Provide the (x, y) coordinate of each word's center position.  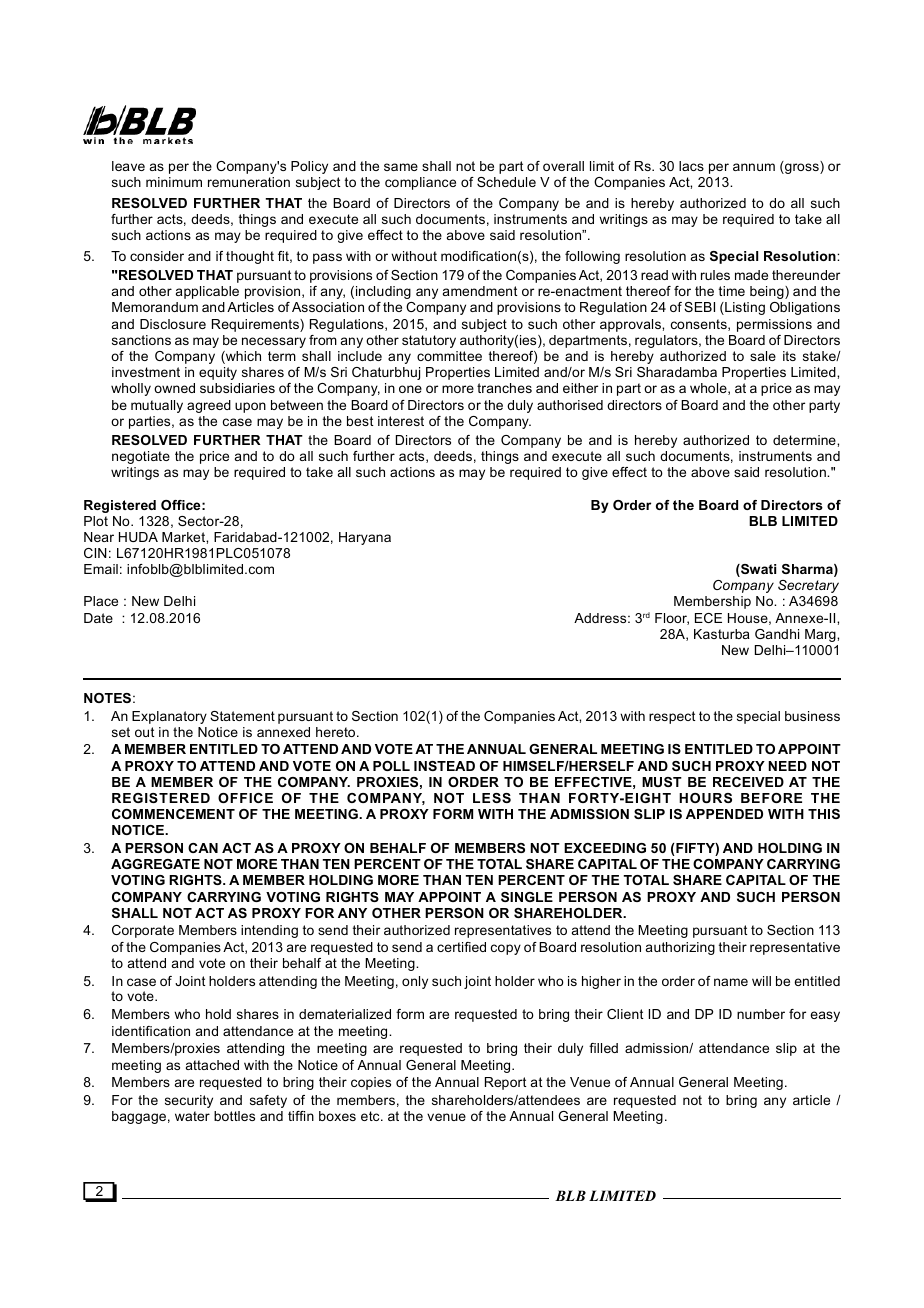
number (761, 1014)
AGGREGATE (155, 864)
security (189, 1101)
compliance (420, 183)
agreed (209, 406)
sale (763, 356)
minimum (174, 182)
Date (98, 618)
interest (401, 421)
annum (754, 167)
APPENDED (724, 814)
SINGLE (527, 897)
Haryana (365, 538)
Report (506, 1083)
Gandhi (777, 634)
